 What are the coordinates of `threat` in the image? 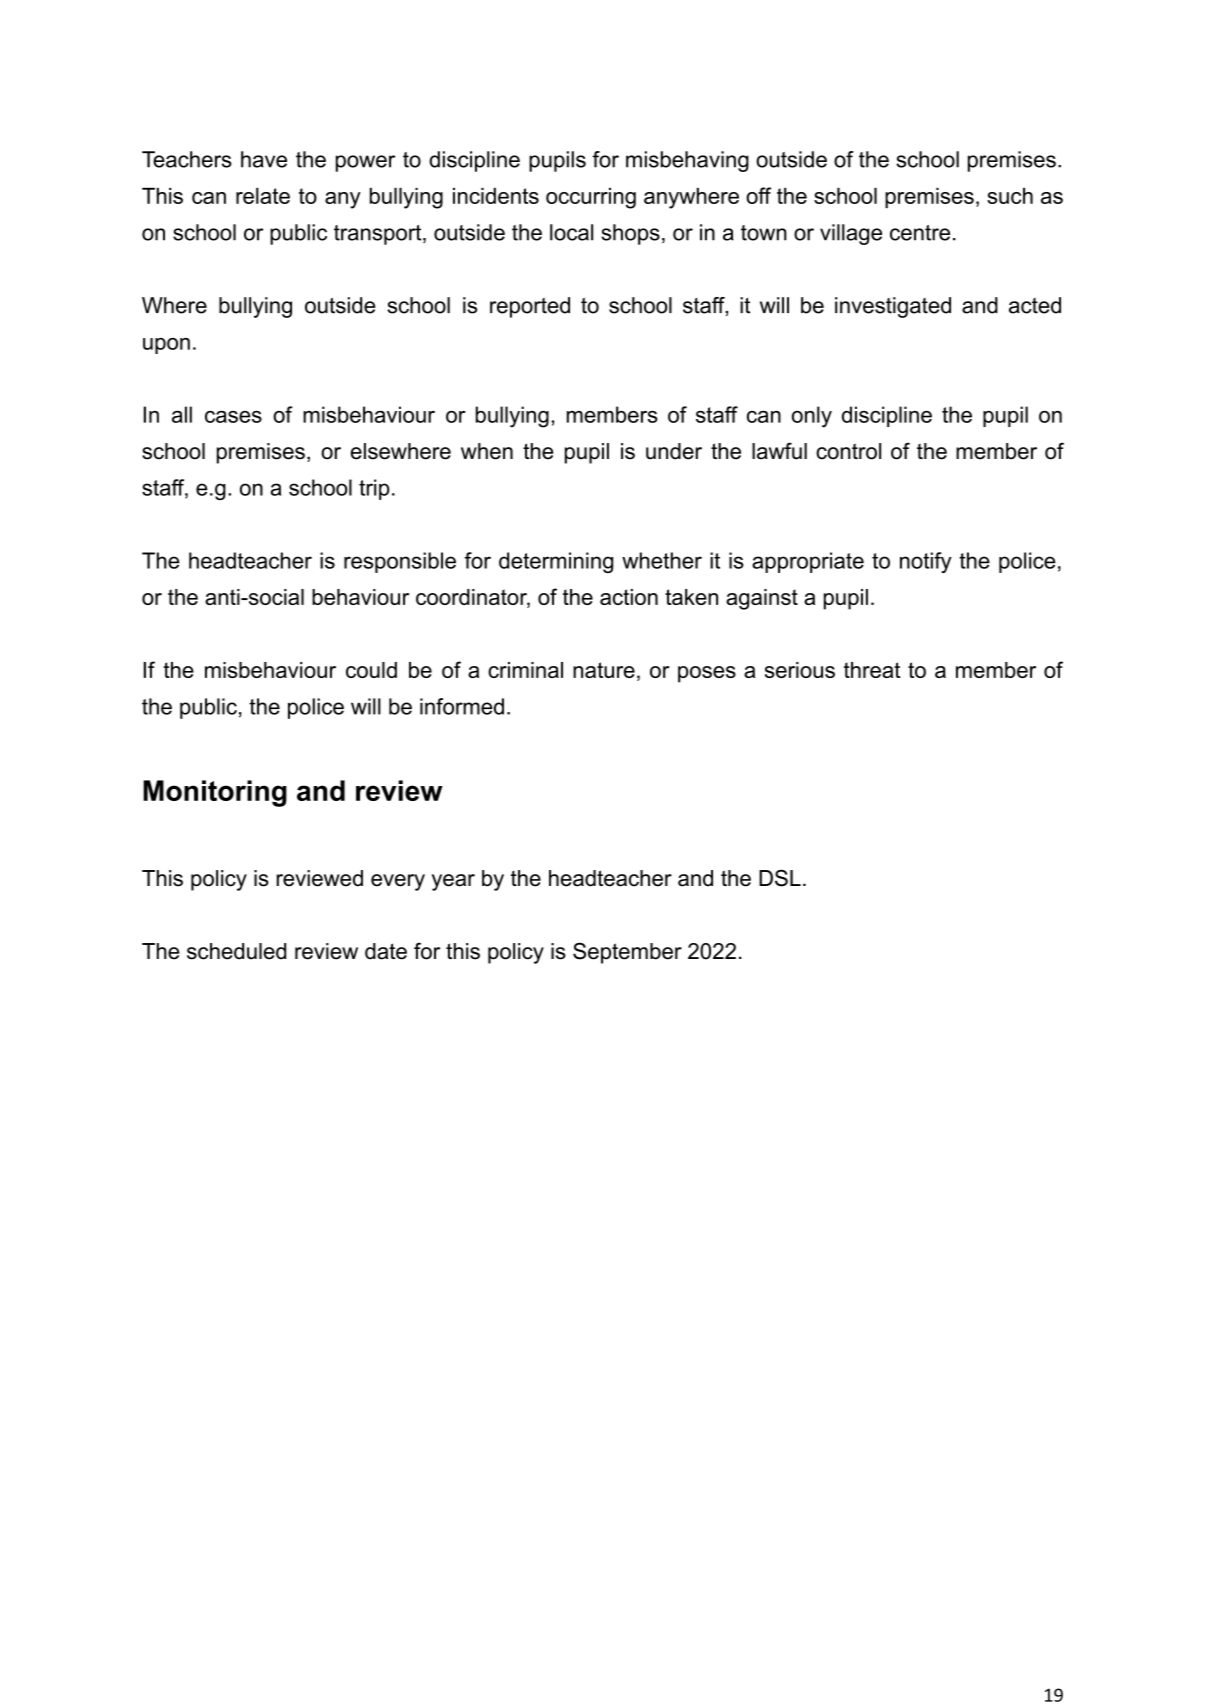 It's located at (872, 670).
